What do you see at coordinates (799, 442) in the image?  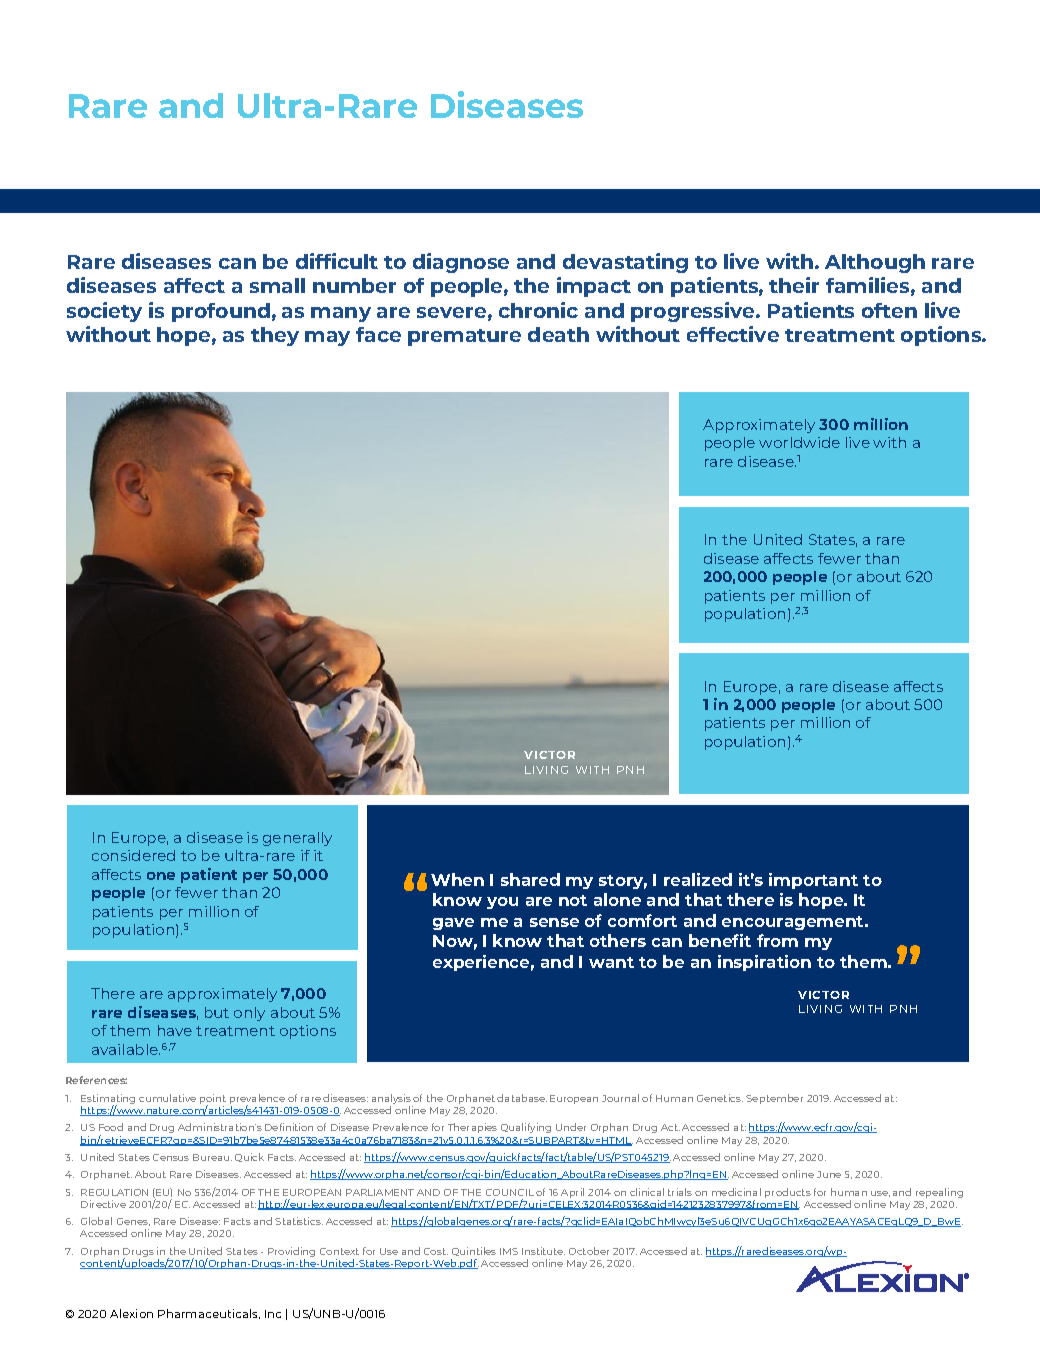 I see `worldwide` at bounding box center [799, 442].
